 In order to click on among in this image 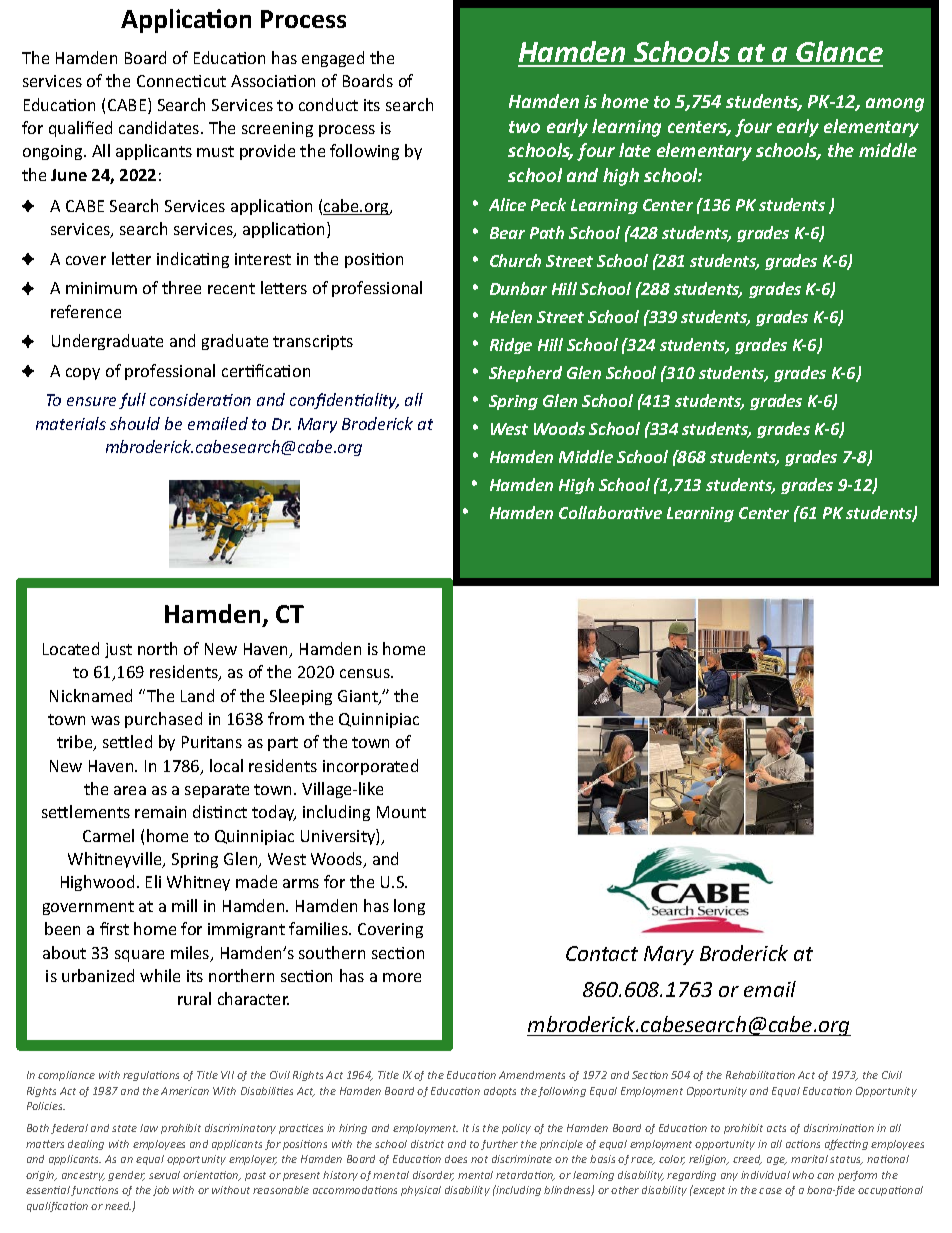, I will do `click(895, 105)`.
